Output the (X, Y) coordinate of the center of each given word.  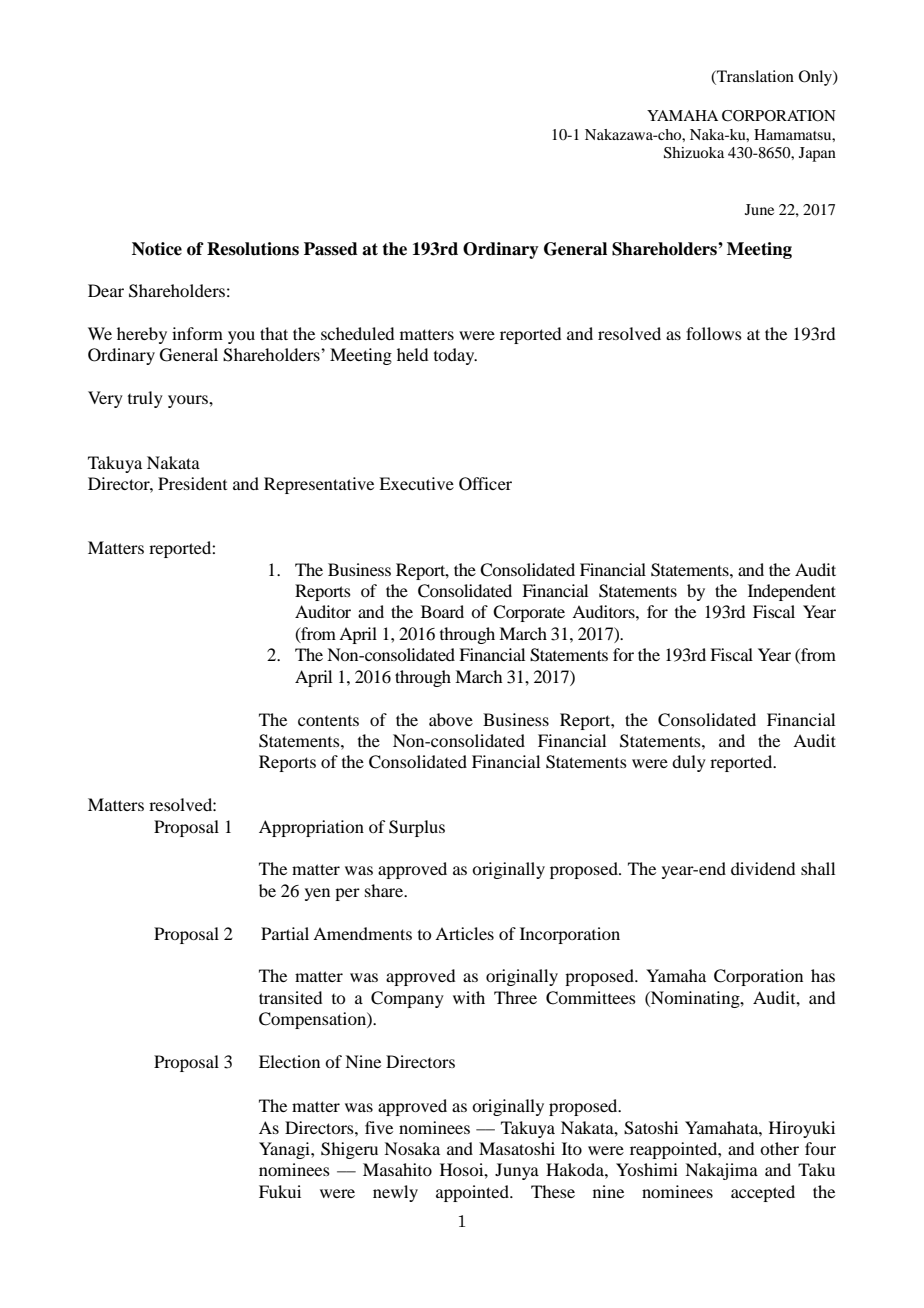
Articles (464, 933)
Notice (157, 249)
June (759, 209)
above (451, 719)
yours (189, 401)
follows (714, 333)
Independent (792, 592)
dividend (763, 868)
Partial (285, 933)
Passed (331, 249)
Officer (485, 484)
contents (328, 721)
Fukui (280, 1191)
